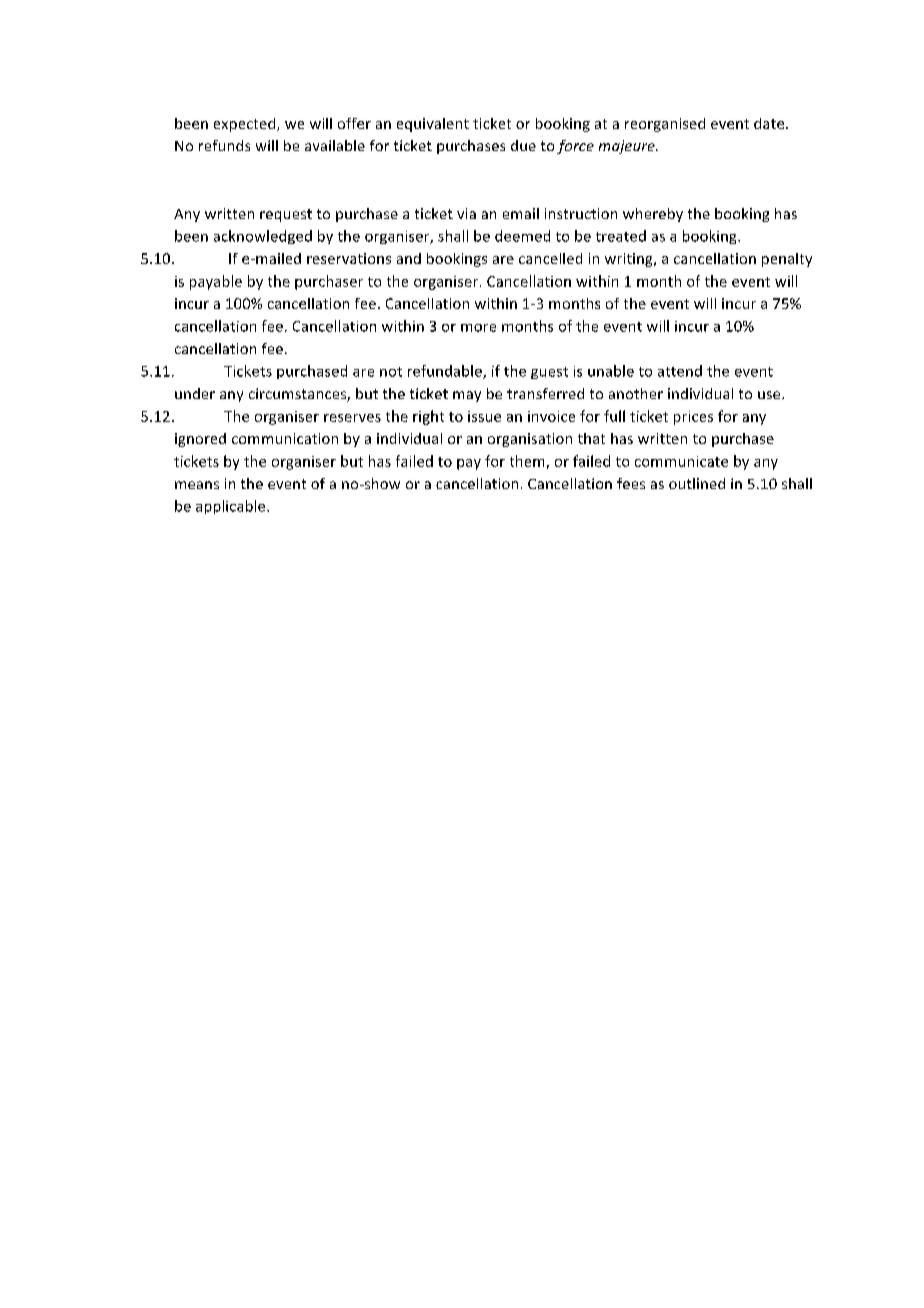 Image resolution: width=924 pixels, height=1308 pixels. Describe the element at coordinates (286, 215) in the image. I see `request` at that location.
